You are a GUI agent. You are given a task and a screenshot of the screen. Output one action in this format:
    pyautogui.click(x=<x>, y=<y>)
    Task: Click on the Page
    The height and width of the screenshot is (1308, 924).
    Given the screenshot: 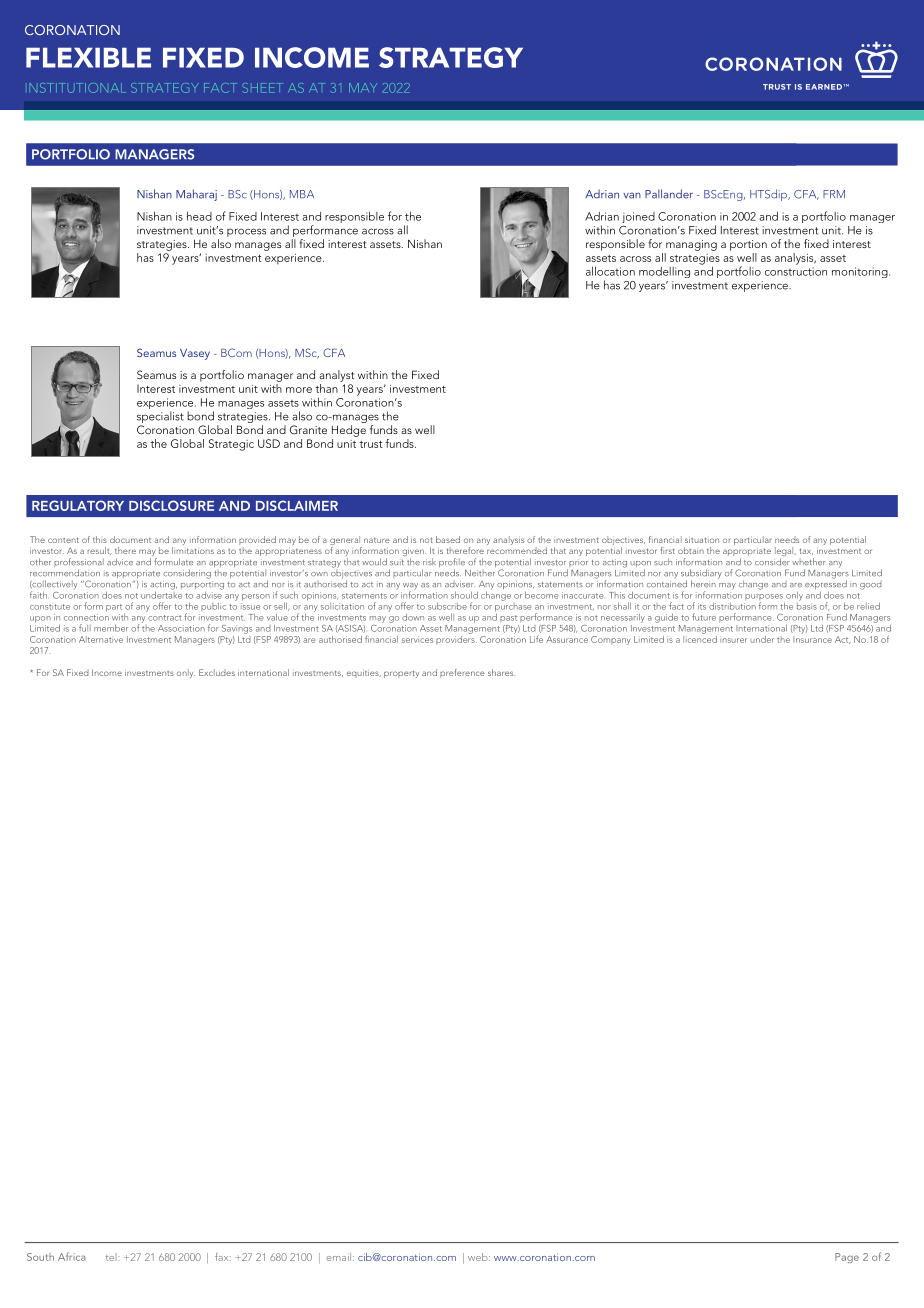 What is the action you would take?
    pyautogui.click(x=847, y=1258)
